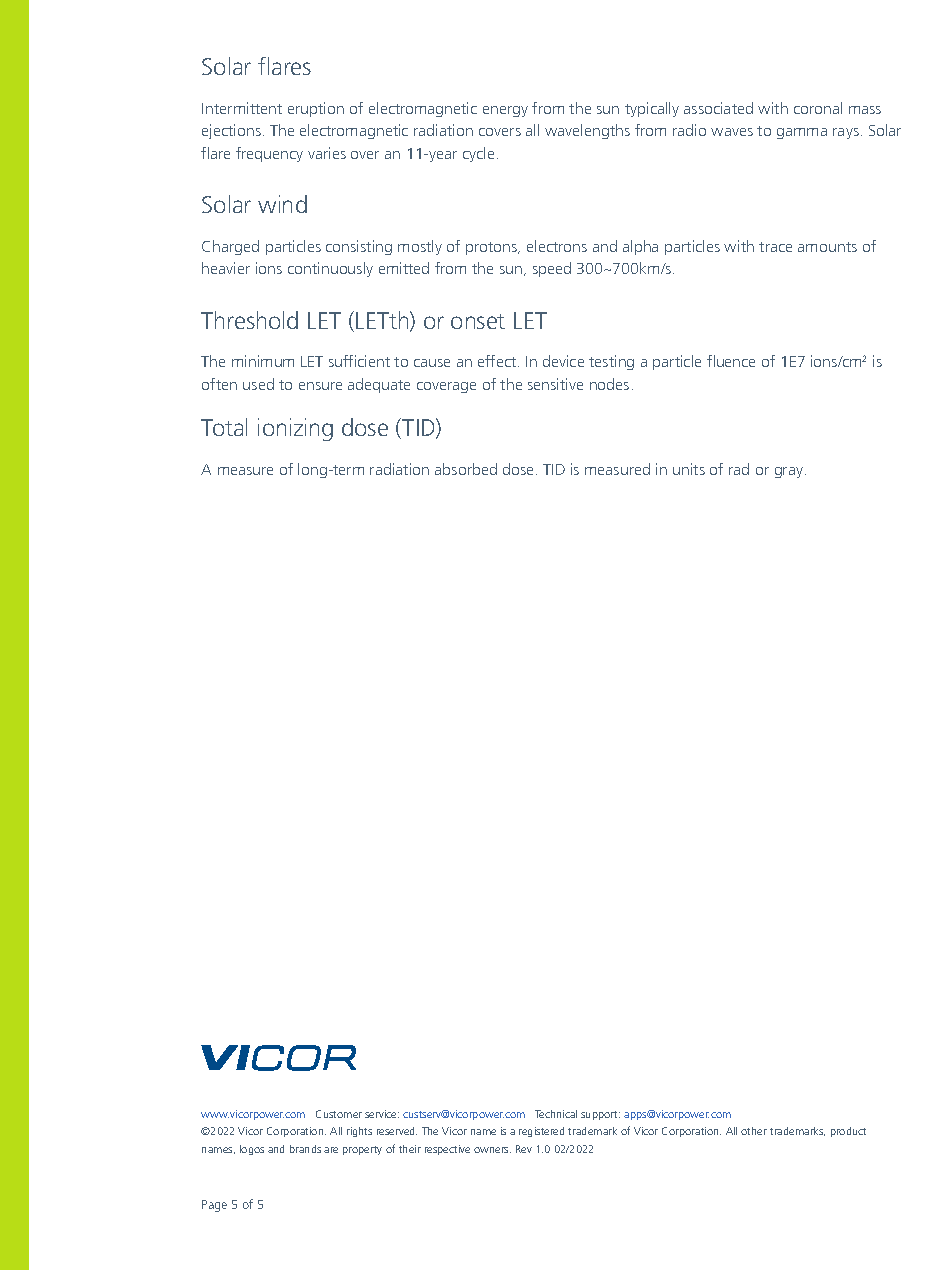 This page has width=952, height=1270. I want to click on other, so click(754, 1131).
